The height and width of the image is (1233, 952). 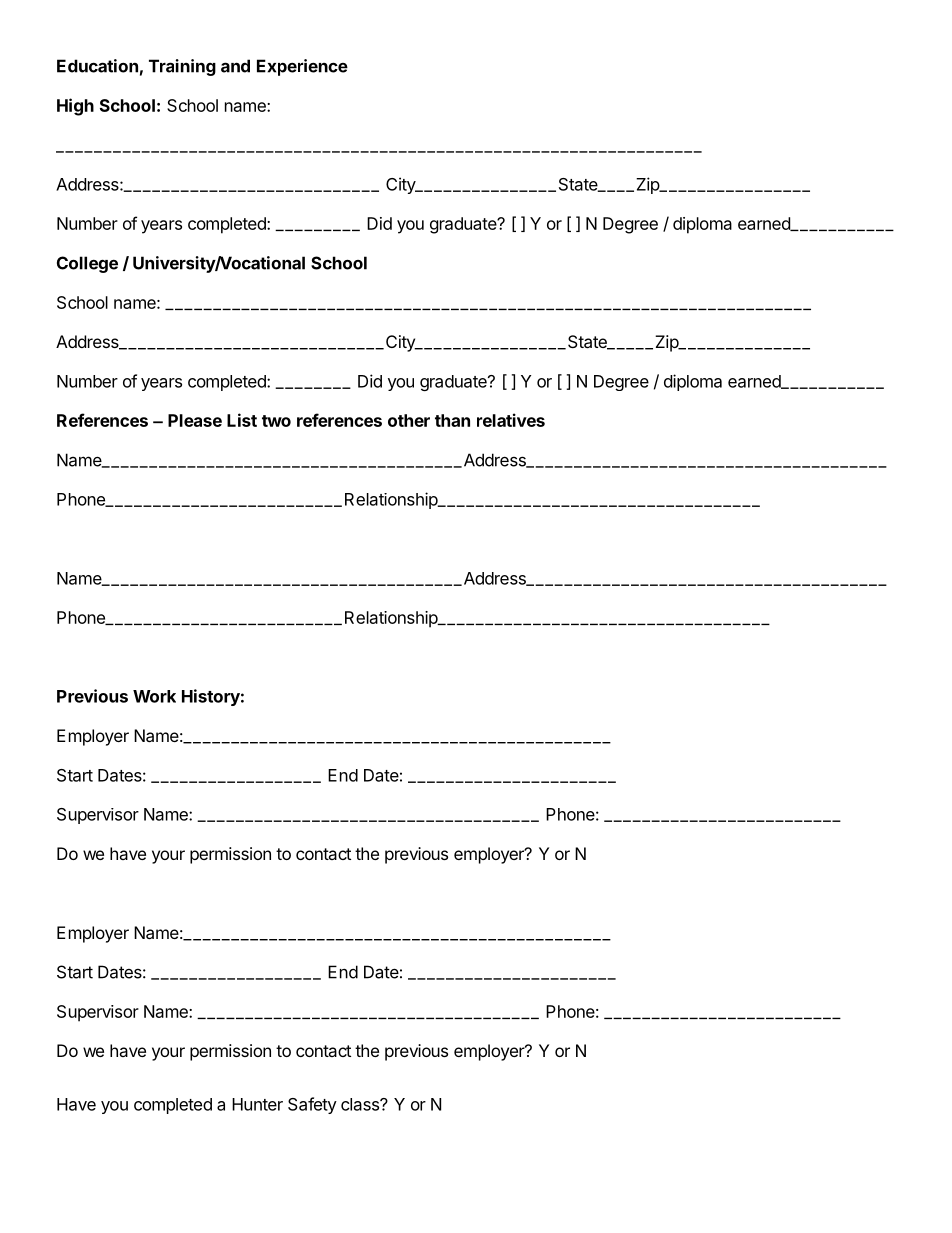 I want to click on Hunter, so click(x=257, y=1104).
